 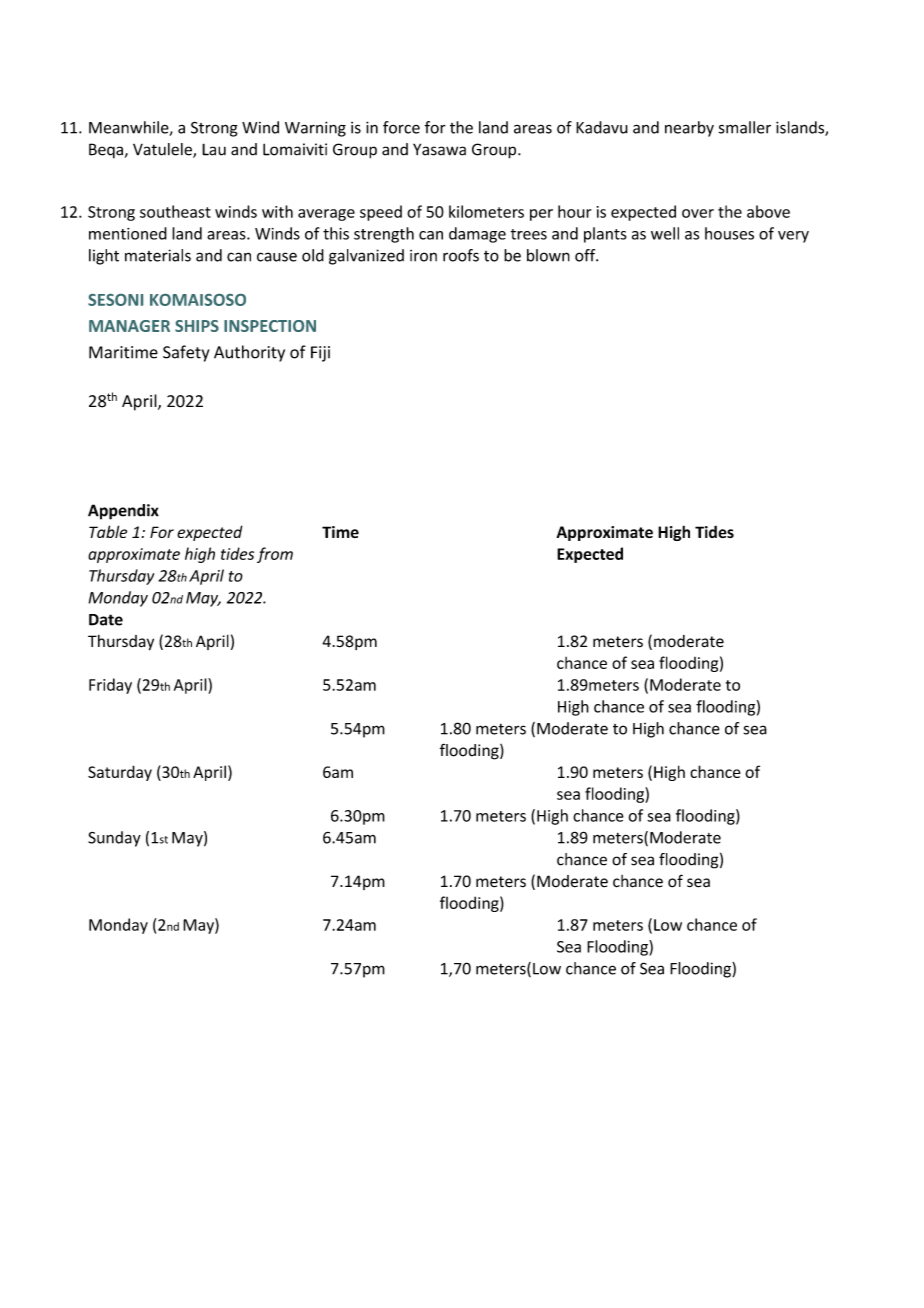 What do you see at coordinates (275, 555) in the screenshot?
I see `from` at bounding box center [275, 555].
